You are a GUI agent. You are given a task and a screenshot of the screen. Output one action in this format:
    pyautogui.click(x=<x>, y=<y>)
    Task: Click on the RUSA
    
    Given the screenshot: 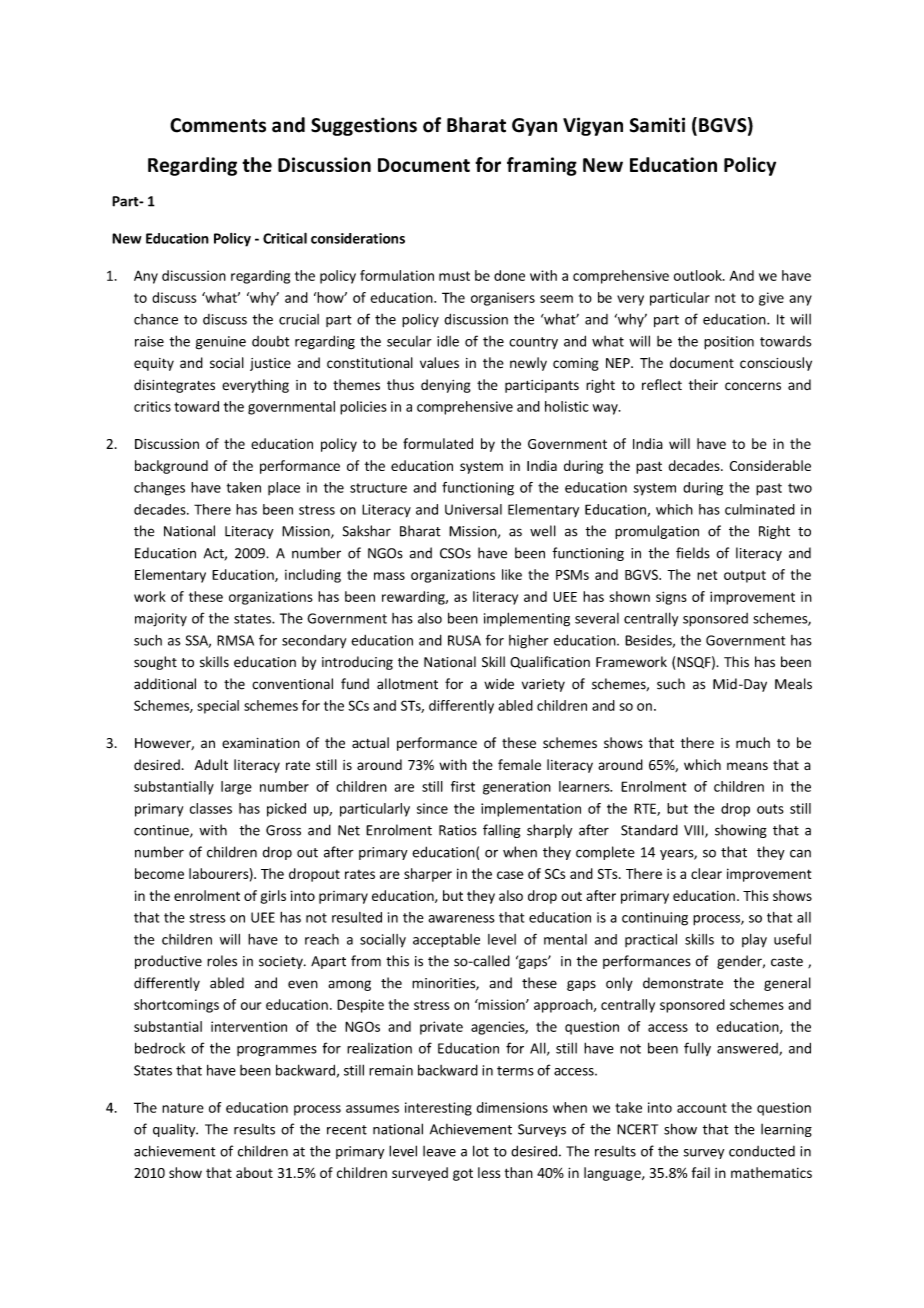 What is the action you would take?
    pyautogui.click(x=464, y=640)
